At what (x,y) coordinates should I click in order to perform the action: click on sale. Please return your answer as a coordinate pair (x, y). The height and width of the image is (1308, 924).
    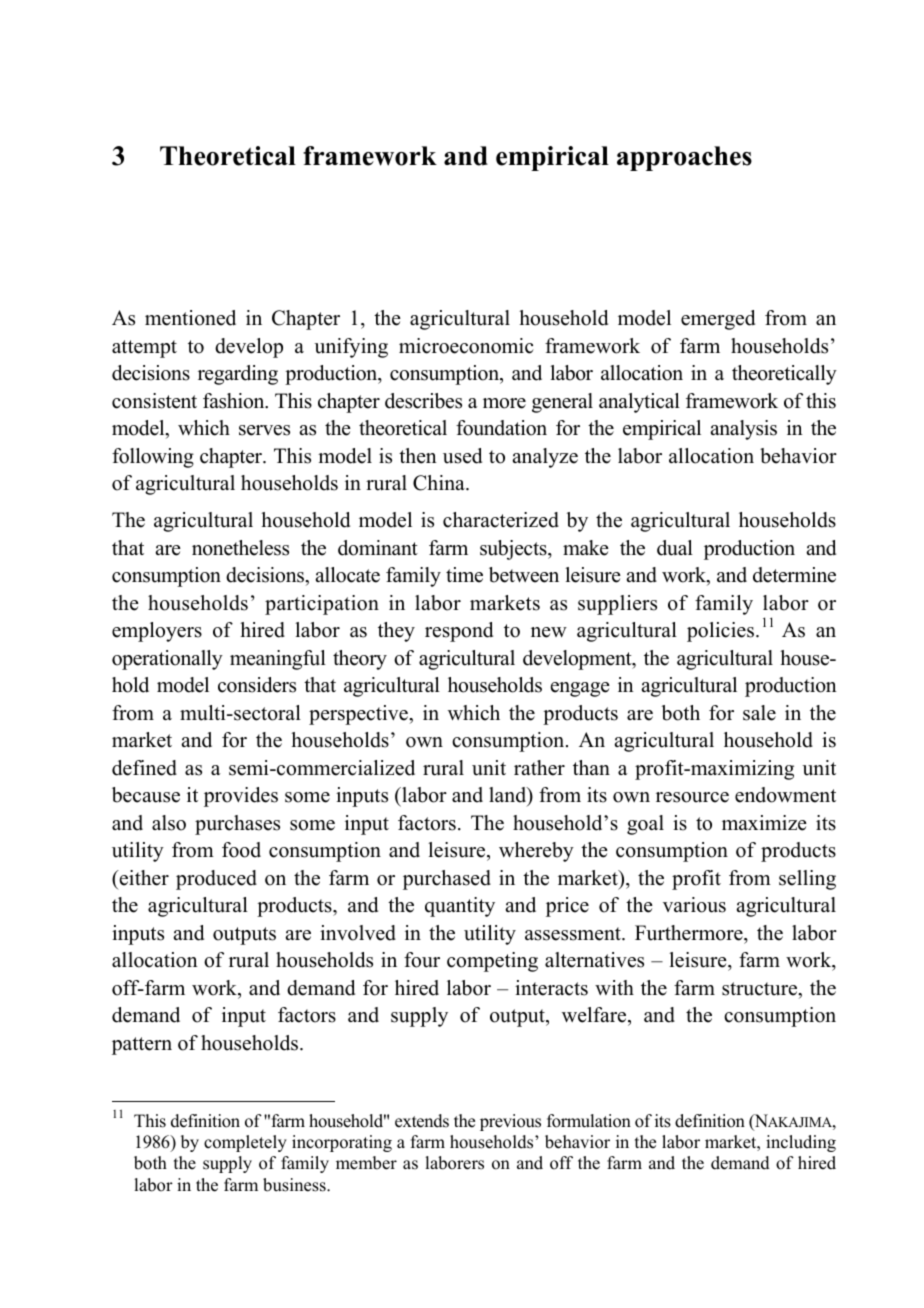
    Looking at the image, I should click on (759, 713).
